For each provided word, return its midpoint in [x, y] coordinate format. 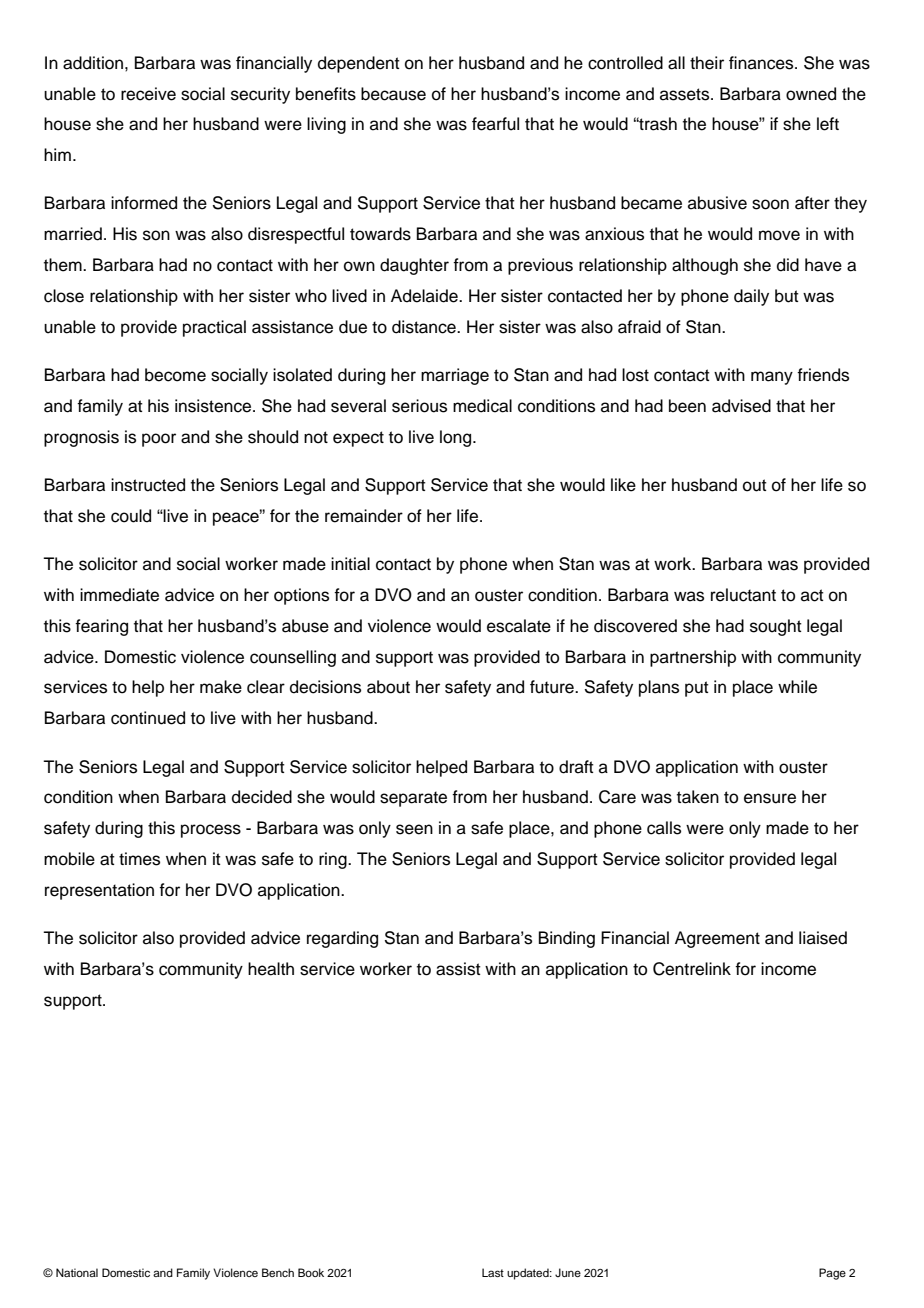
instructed [148, 485]
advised [741, 406]
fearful [495, 124]
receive [148, 94]
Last [493, 1272]
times [139, 859]
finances [762, 63]
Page [832, 1274]
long [457, 438]
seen [414, 829]
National [77, 1272]
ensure [770, 798]
